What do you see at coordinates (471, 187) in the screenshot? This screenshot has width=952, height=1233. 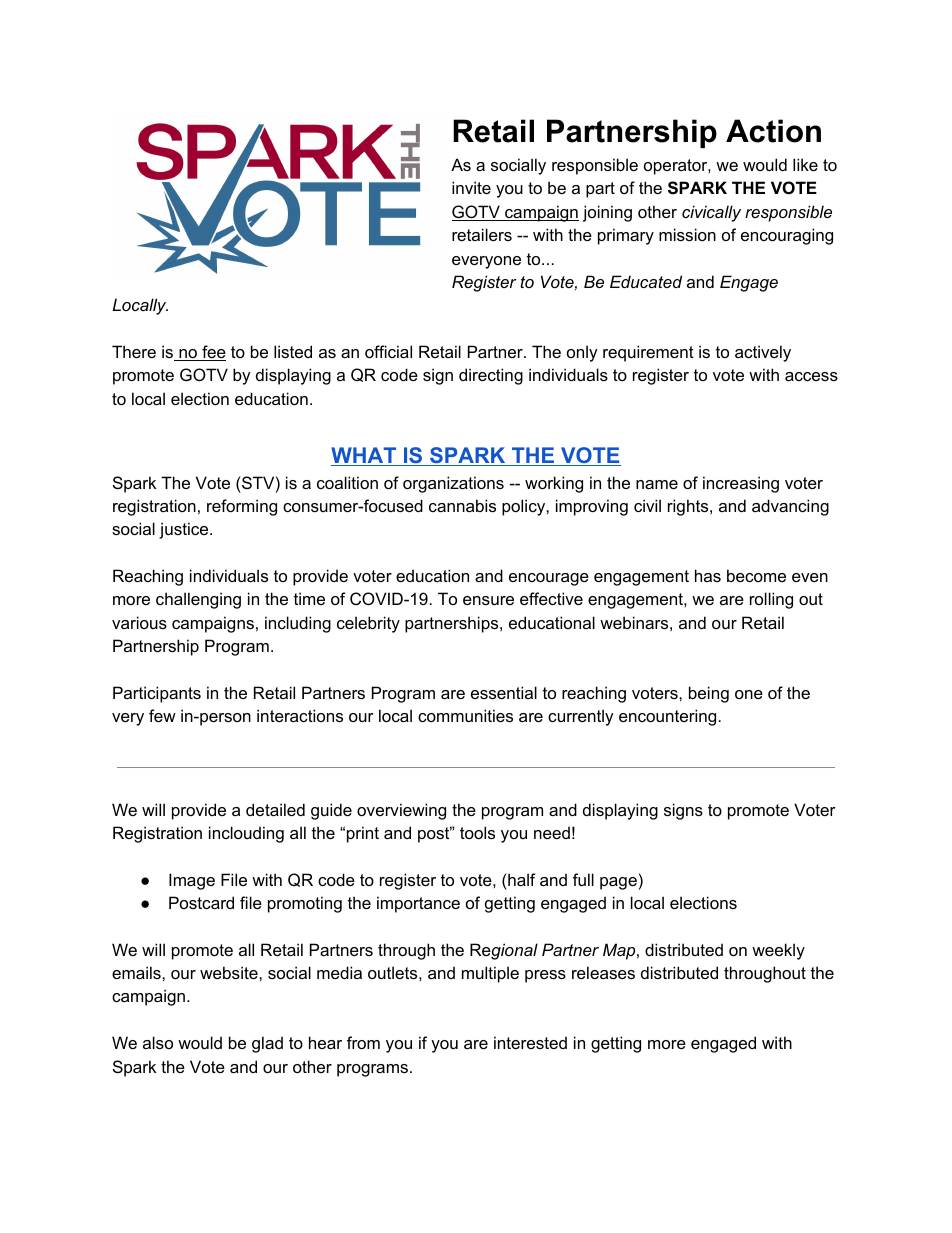 I see `invite` at bounding box center [471, 187].
